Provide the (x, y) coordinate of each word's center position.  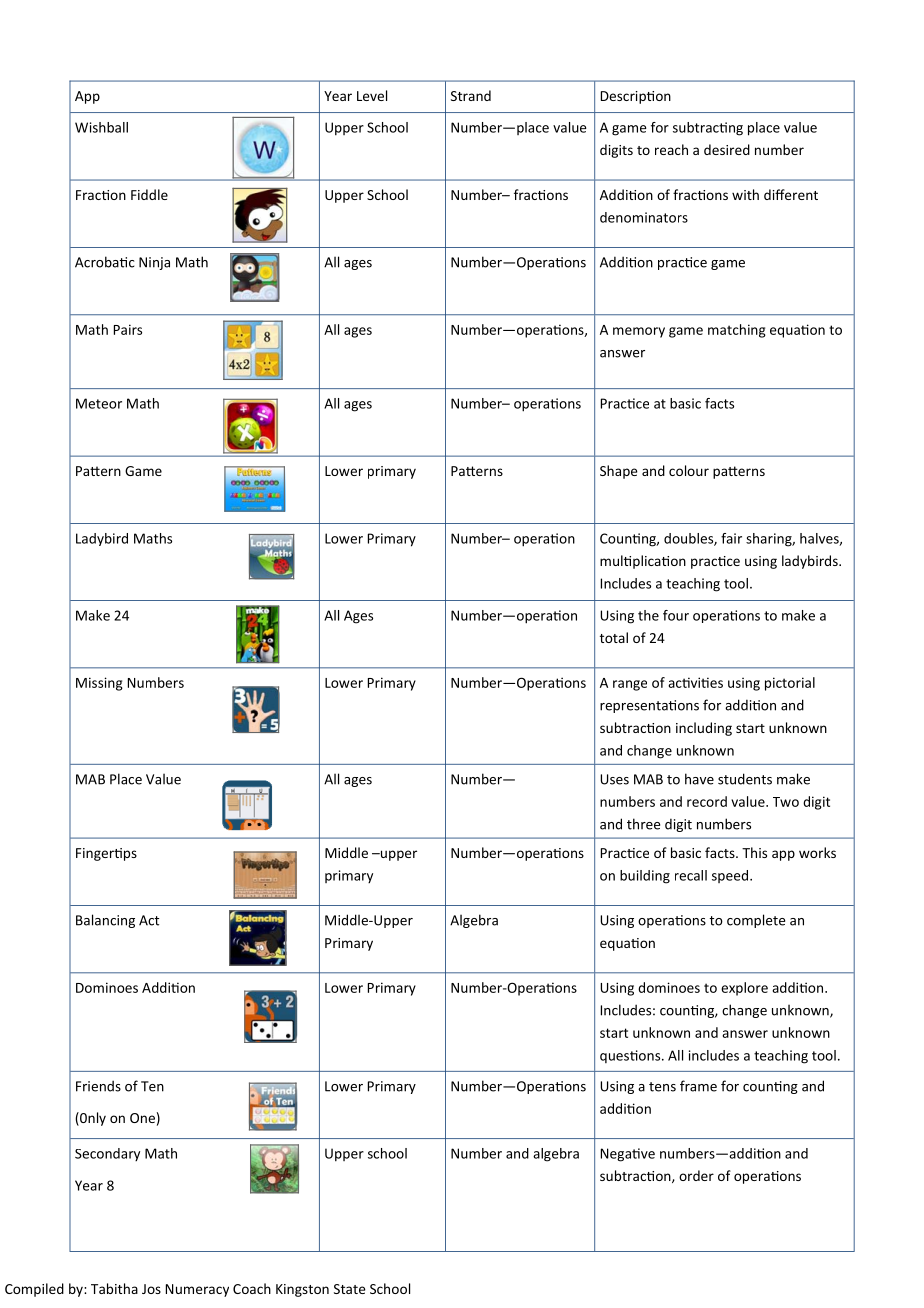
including (704, 729)
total (614, 637)
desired (727, 149)
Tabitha (114, 1288)
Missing (99, 684)
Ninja (154, 263)
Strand (471, 95)
